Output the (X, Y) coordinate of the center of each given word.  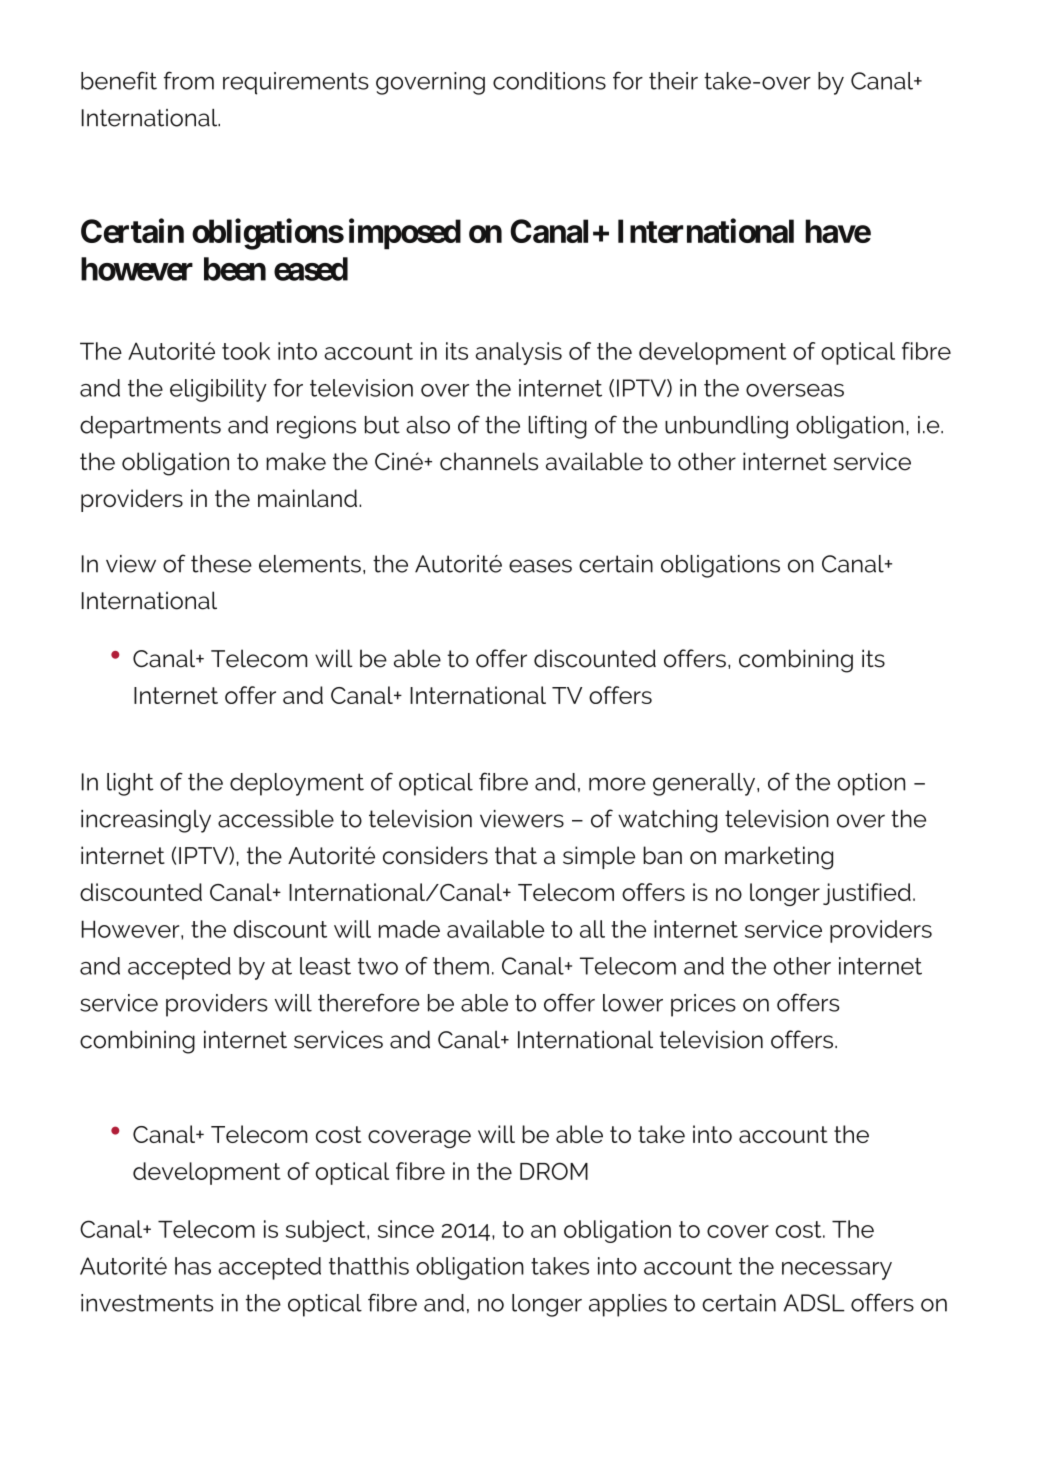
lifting (557, 427)
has (193, 1266)
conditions (549, 81)
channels (489, 461)
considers (435, 855)
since (406, 1229)
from (189, 80)
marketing (779, 858)
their (673, 81)
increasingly (146, 821)
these (221, 564)
